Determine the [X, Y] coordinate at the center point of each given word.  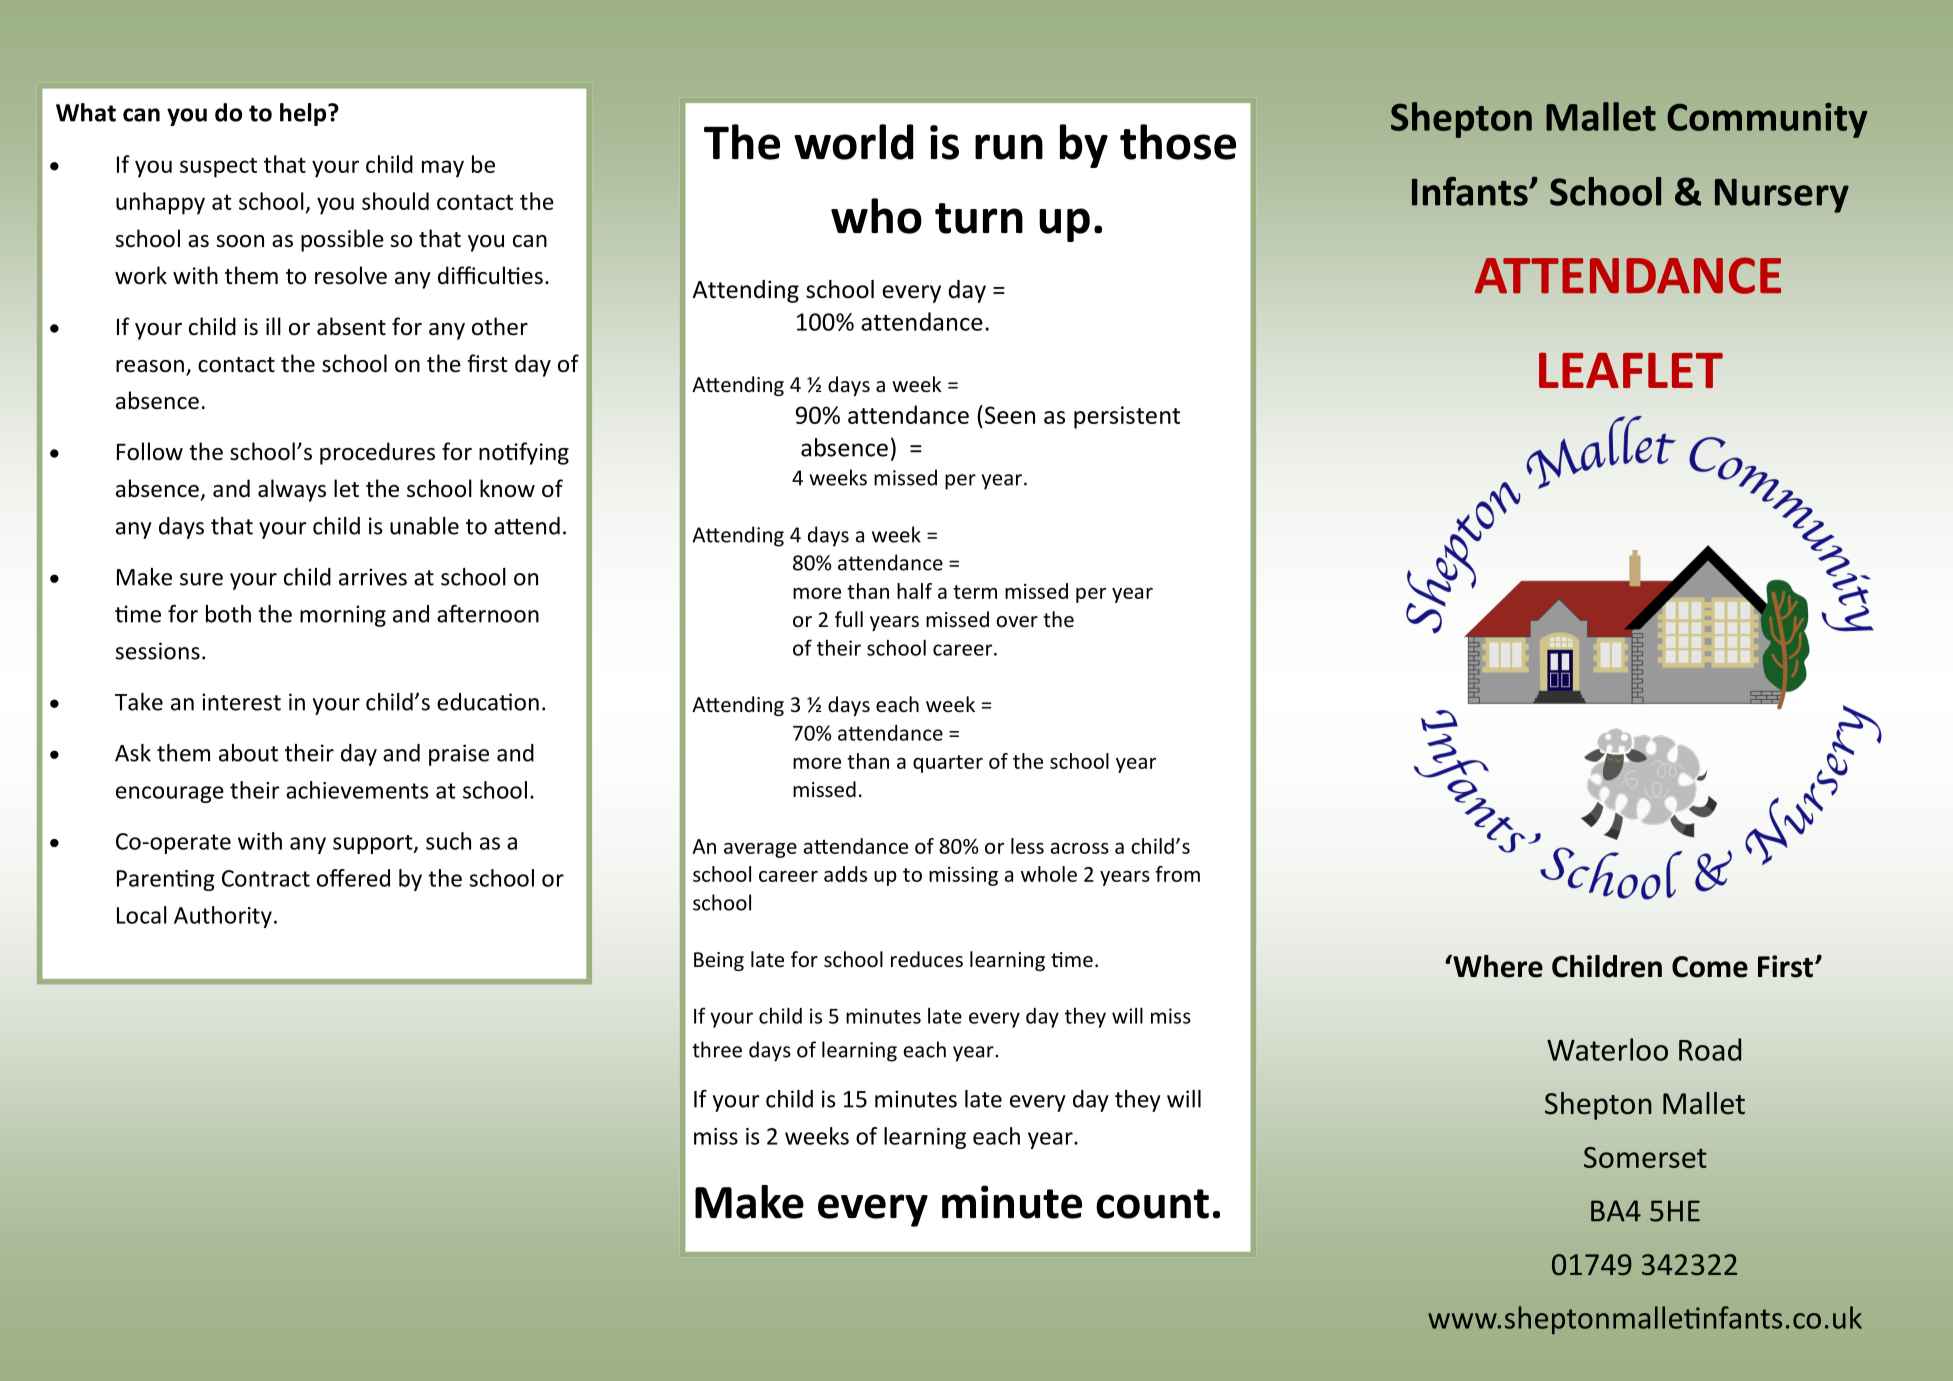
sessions [157, 651]
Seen [1010, 415]
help [304, 114]
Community [1767, 120]
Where [1497, 966]
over [1017, 622]
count [1152, 1204]
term [975, 592]
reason [150, 366]
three [717, 1049]
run [1009, 147]
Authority [223, 917]
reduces [927, 959]
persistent [1127, 417]
